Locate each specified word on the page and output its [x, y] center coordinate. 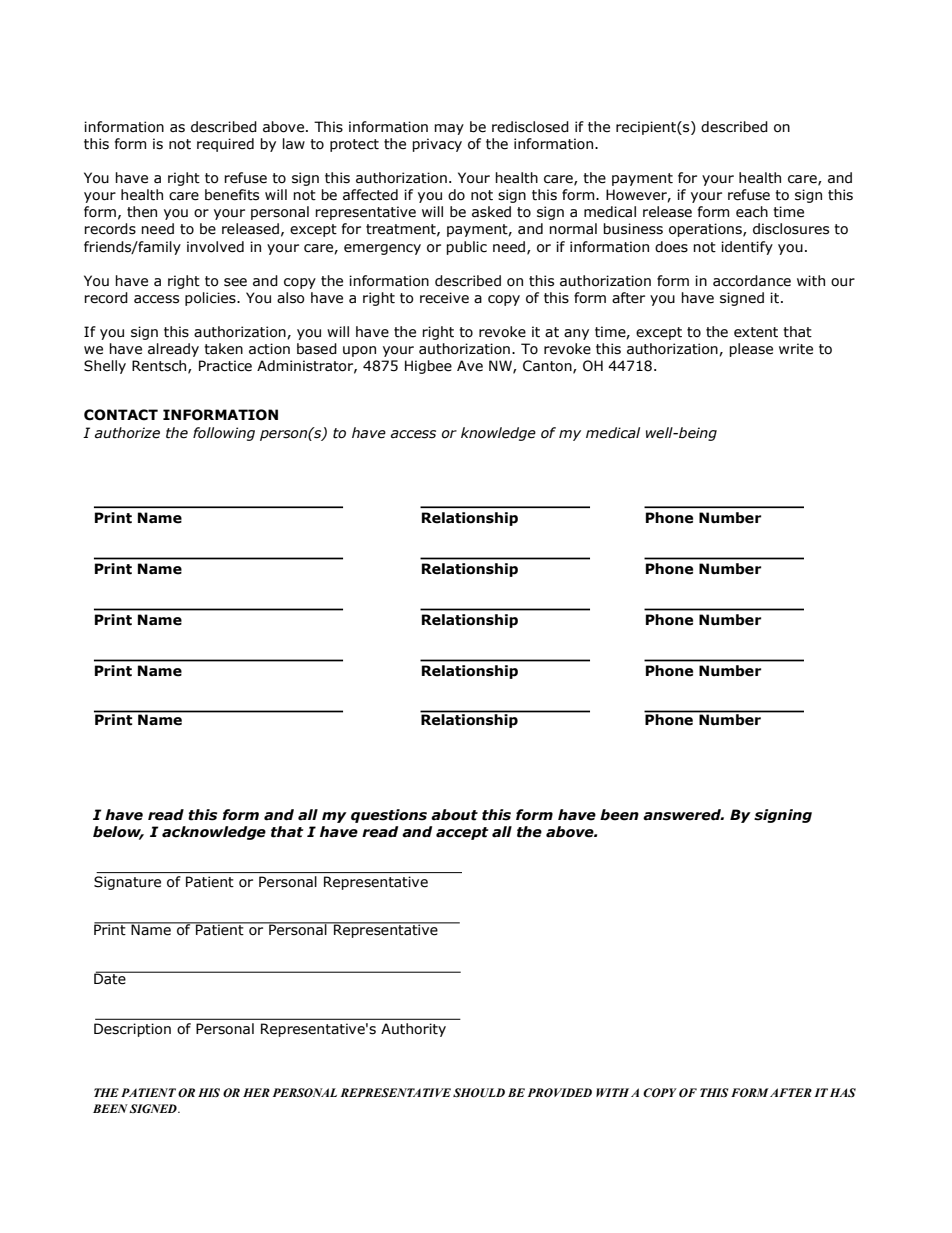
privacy [437, 145]
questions [389, 816]
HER [256, 1092]
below [118, 833]
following [224, 434]
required [225, 145]
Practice [225, 366]
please [751, 350]
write [796, 349]
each [752, 212]
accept [462, 833]
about [454, 815]
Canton [548, 366]
